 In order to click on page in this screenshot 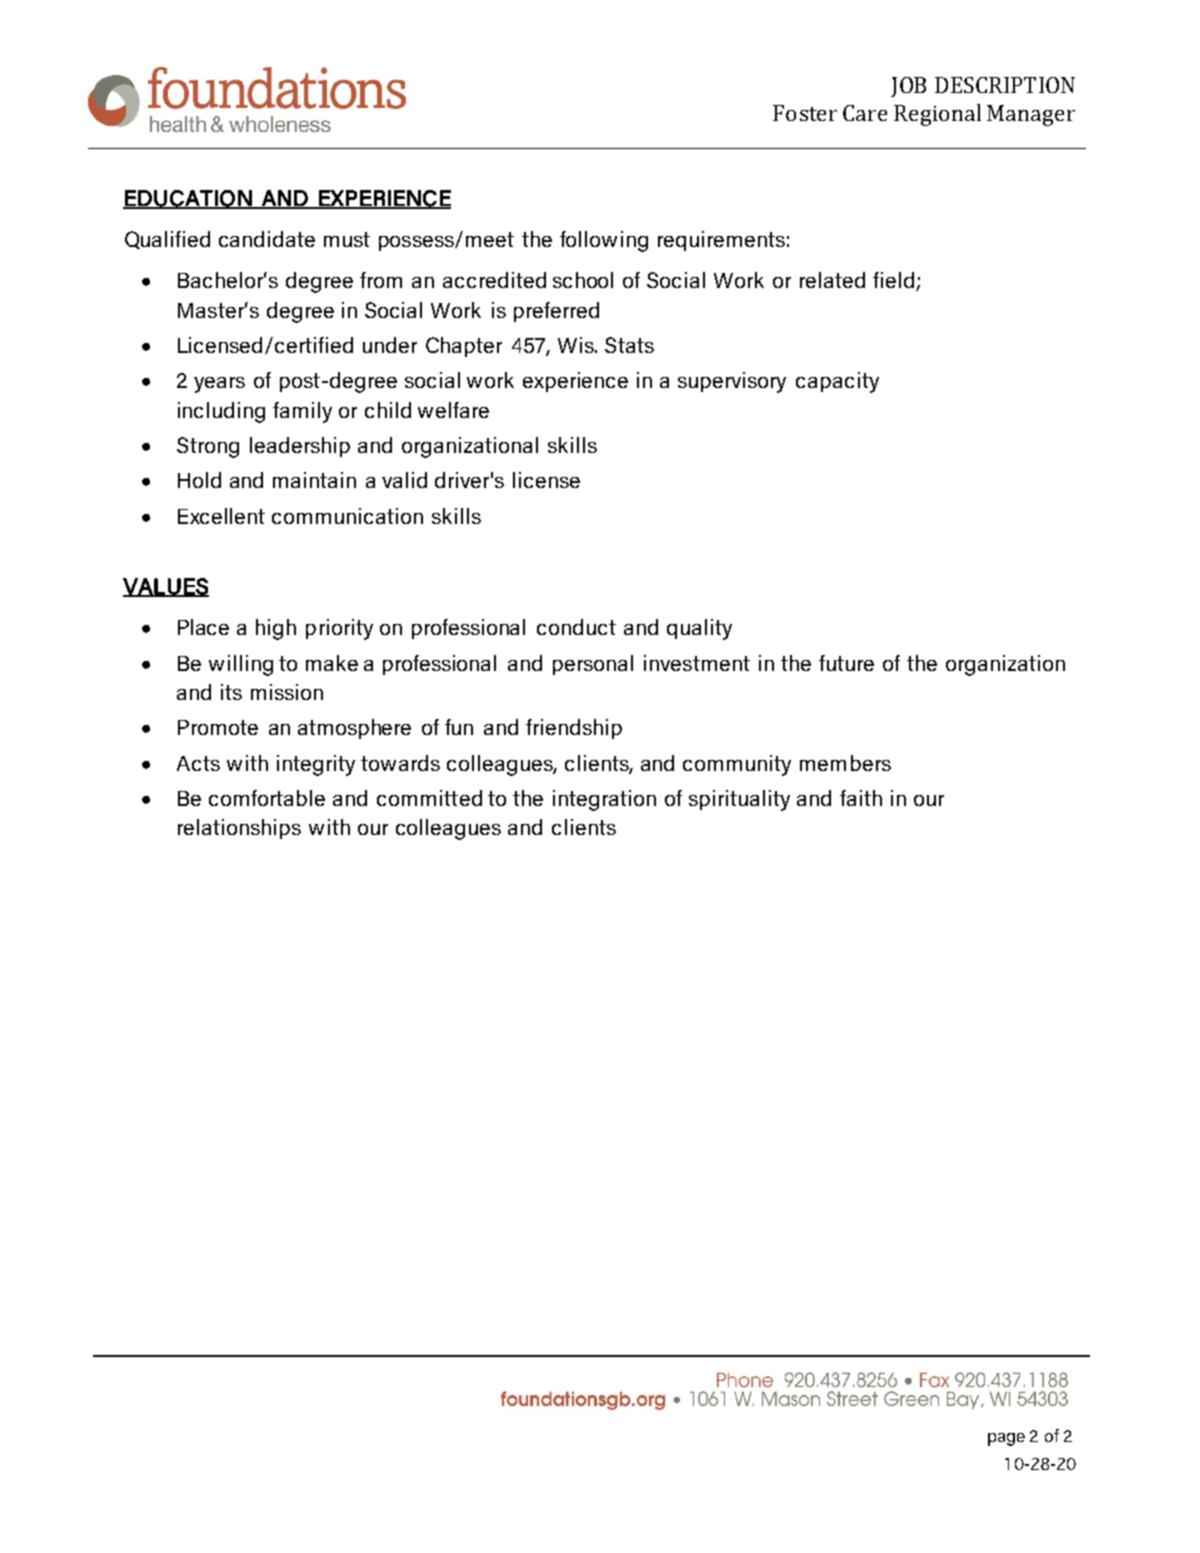, I will do `click(1006, 1439)`.
